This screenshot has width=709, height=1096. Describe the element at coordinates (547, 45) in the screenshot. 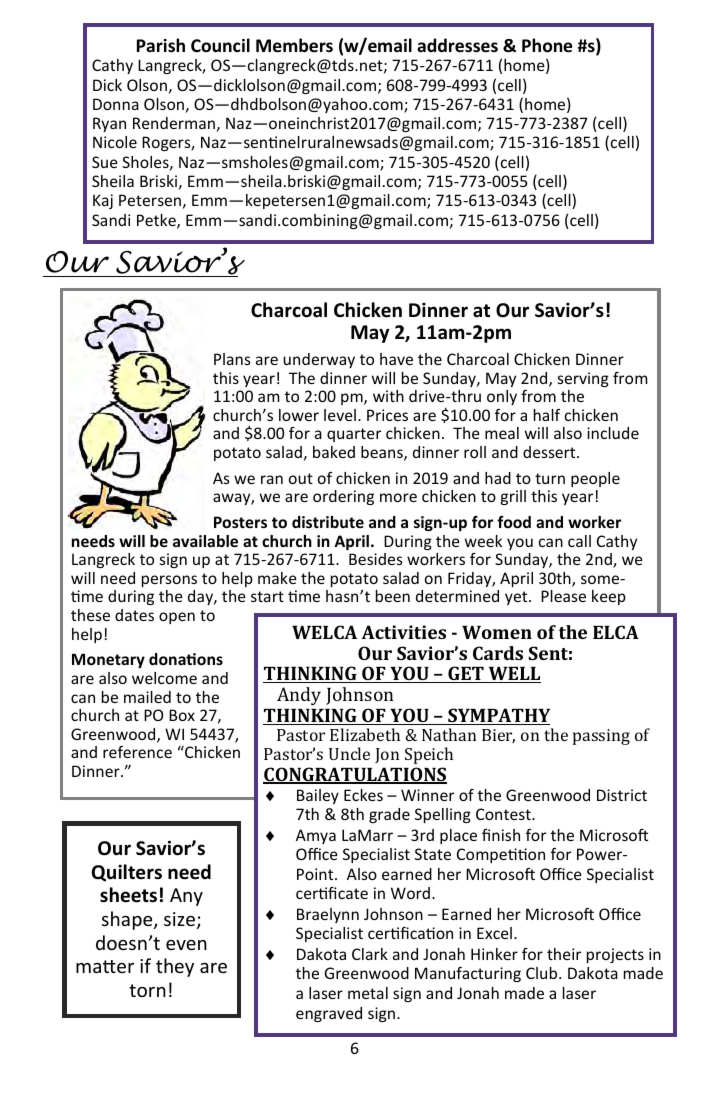

I see `Phone` at that location.
